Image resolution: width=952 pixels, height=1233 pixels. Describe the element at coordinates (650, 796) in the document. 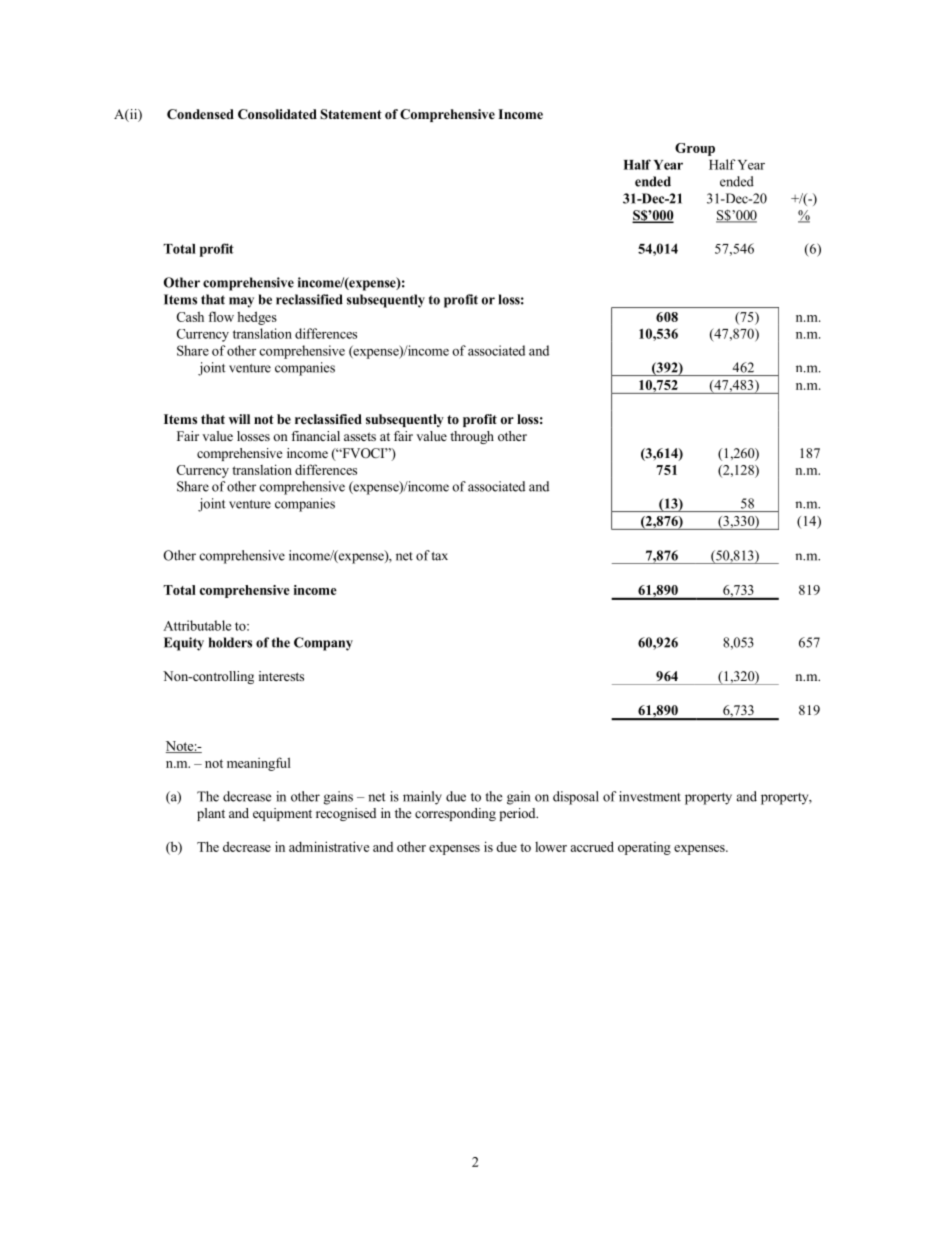

I see `investment` at that location.
